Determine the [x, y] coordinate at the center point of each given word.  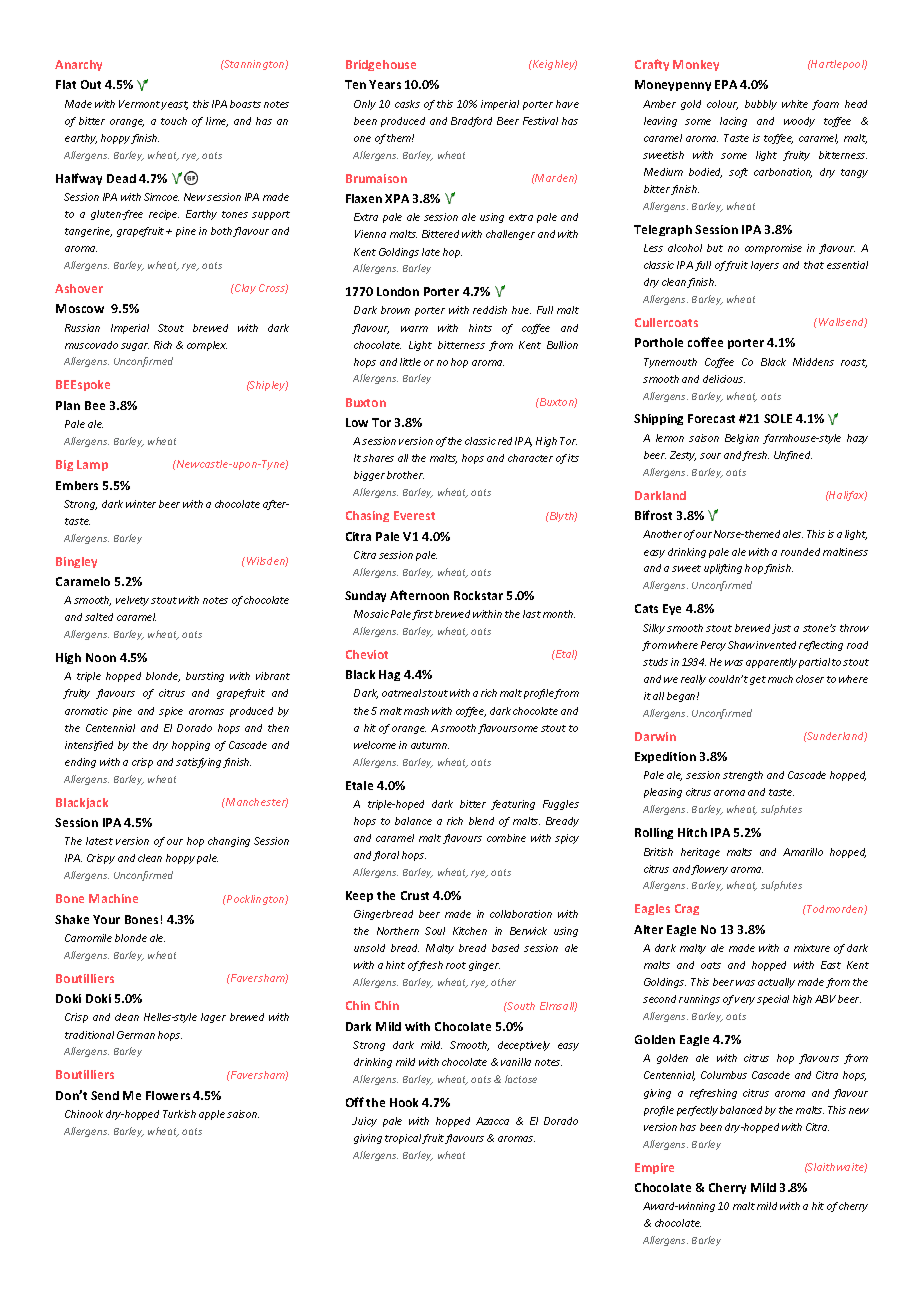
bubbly [761, 105]
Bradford [471, 122]
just [781, 629]
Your [106, 919]
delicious [724, 379]
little [410, 362]
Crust [415, 895]
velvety [132, 601]
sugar [135, 347]
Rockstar [478, 595]
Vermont [139, 104]
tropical [403, 1139]
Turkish [179, 1114]
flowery [709, 870]
